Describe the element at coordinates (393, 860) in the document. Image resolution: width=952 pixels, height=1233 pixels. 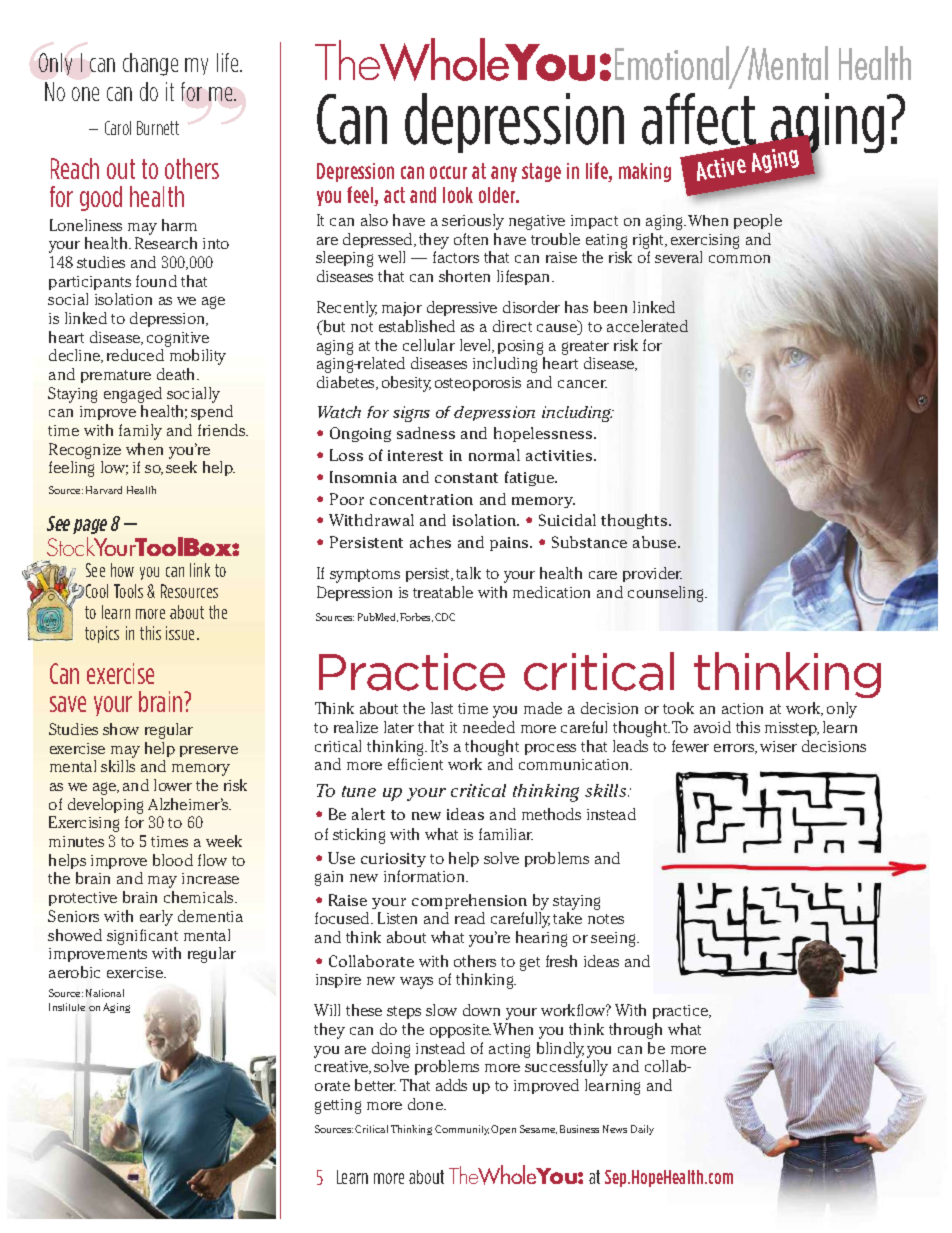
I see `curiosity` at that location.
